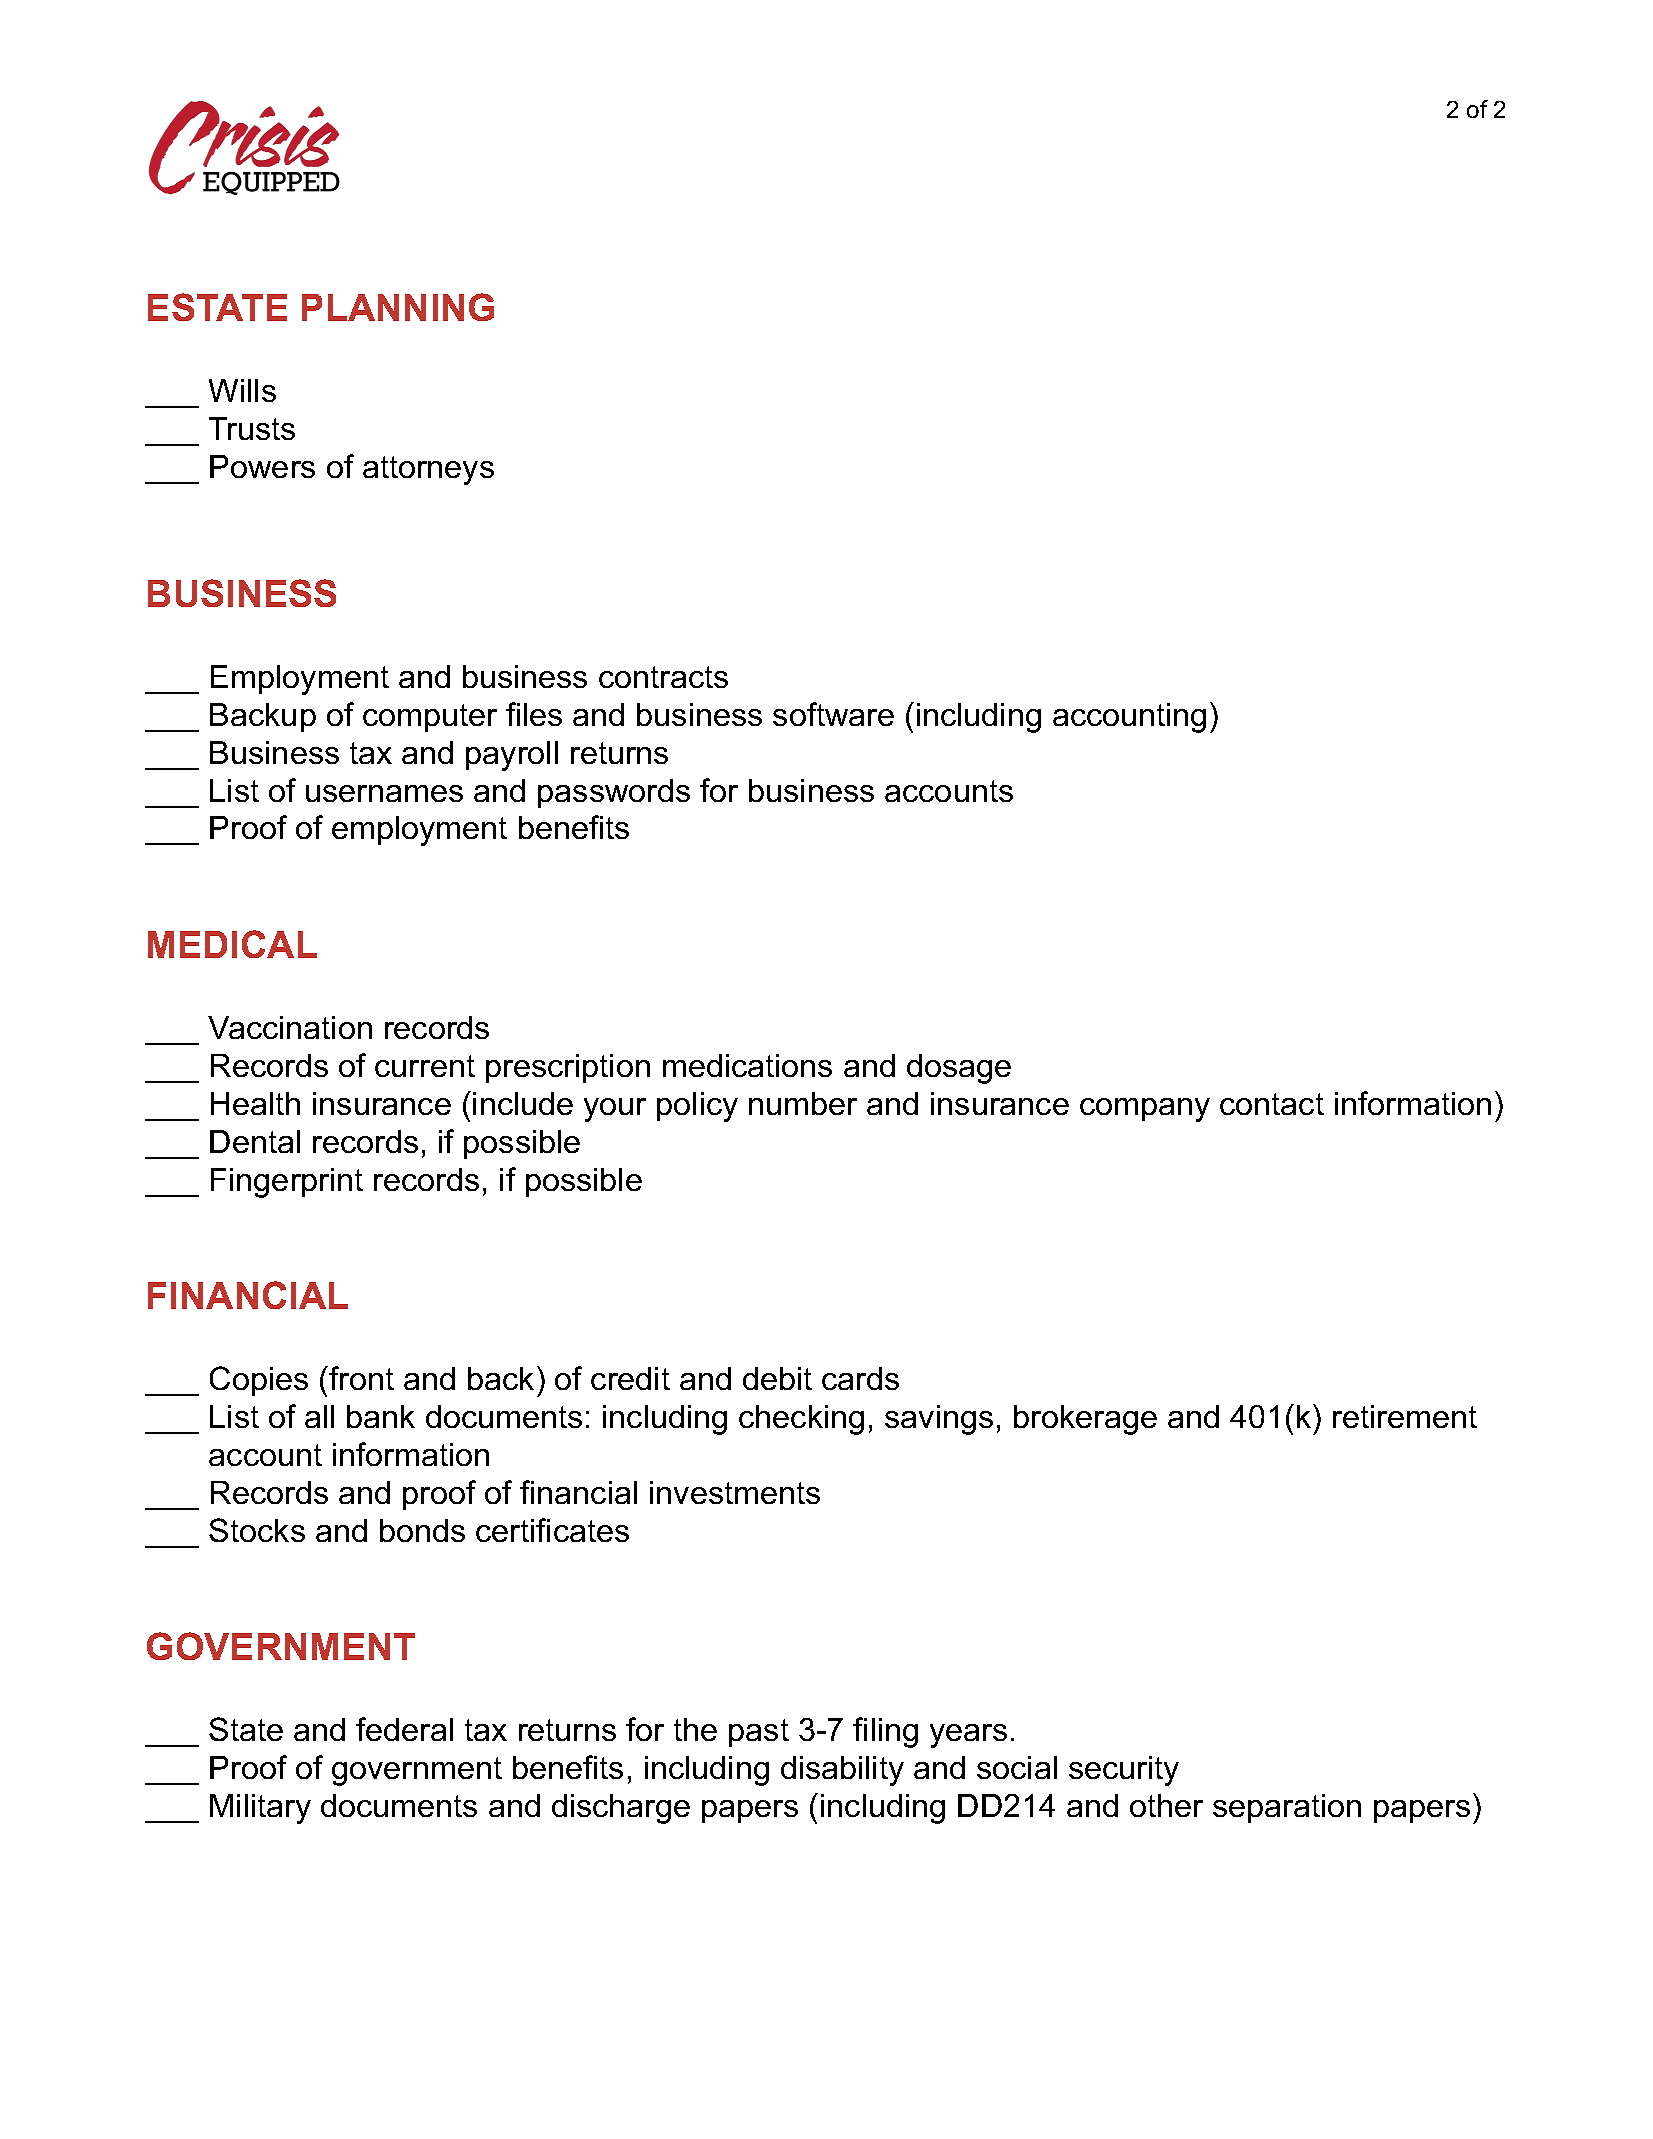 The height and width of the image is (2139, 1653). Describe the element at coordinates (1272, 1104) in the image. I see `contact` at that location.
